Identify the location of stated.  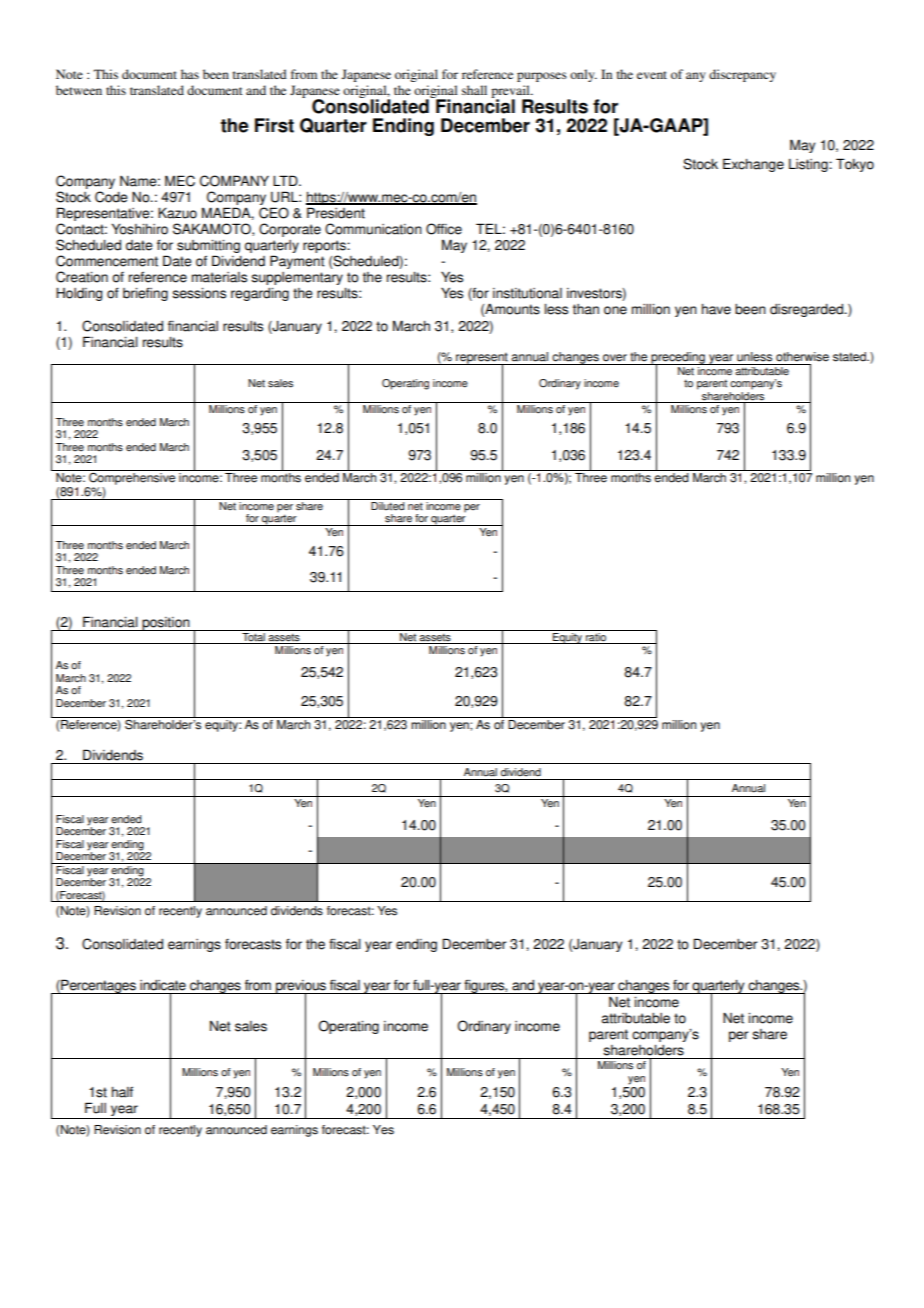
(850, 357).
